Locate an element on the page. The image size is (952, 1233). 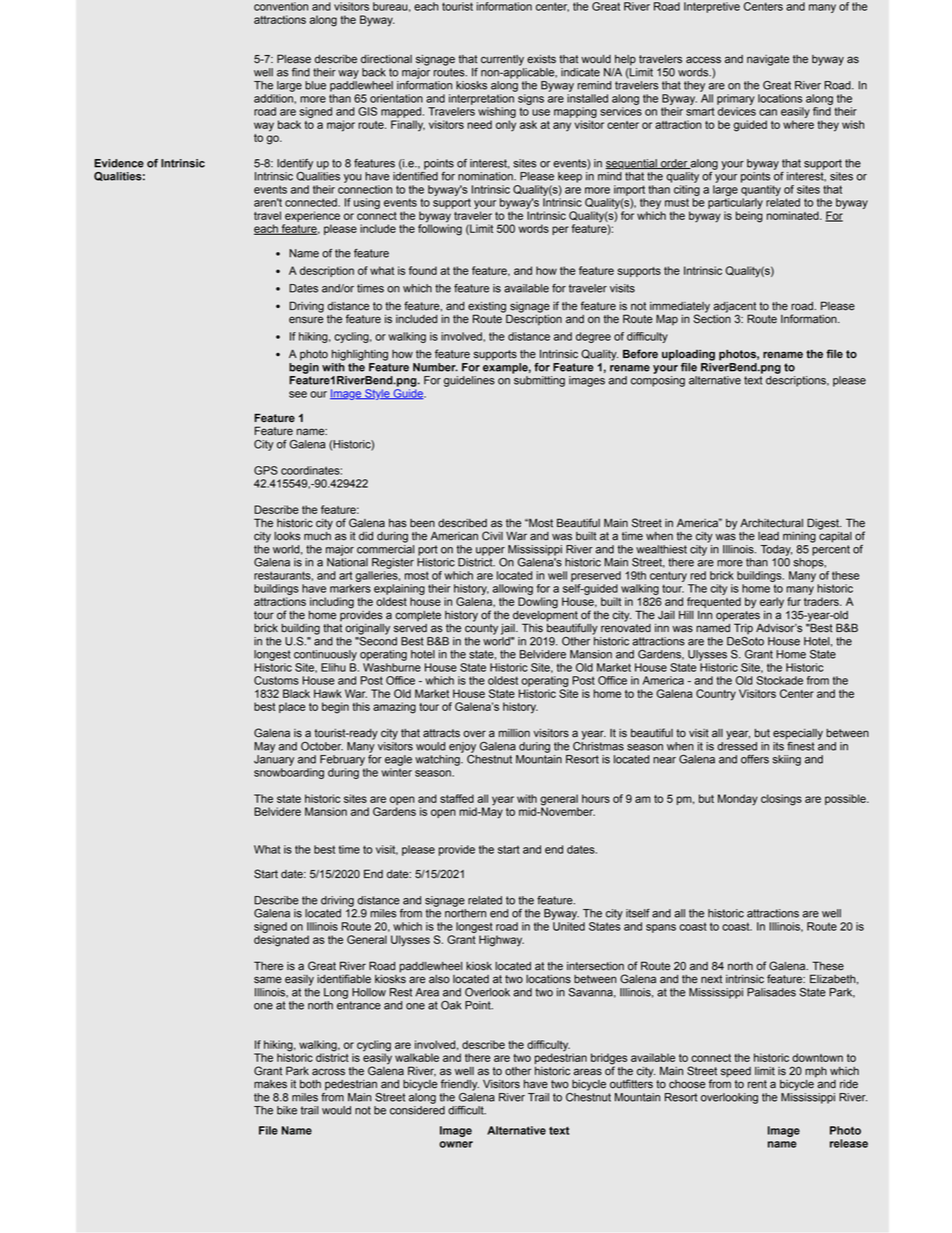
convention is located at coordinates (281, 6).
